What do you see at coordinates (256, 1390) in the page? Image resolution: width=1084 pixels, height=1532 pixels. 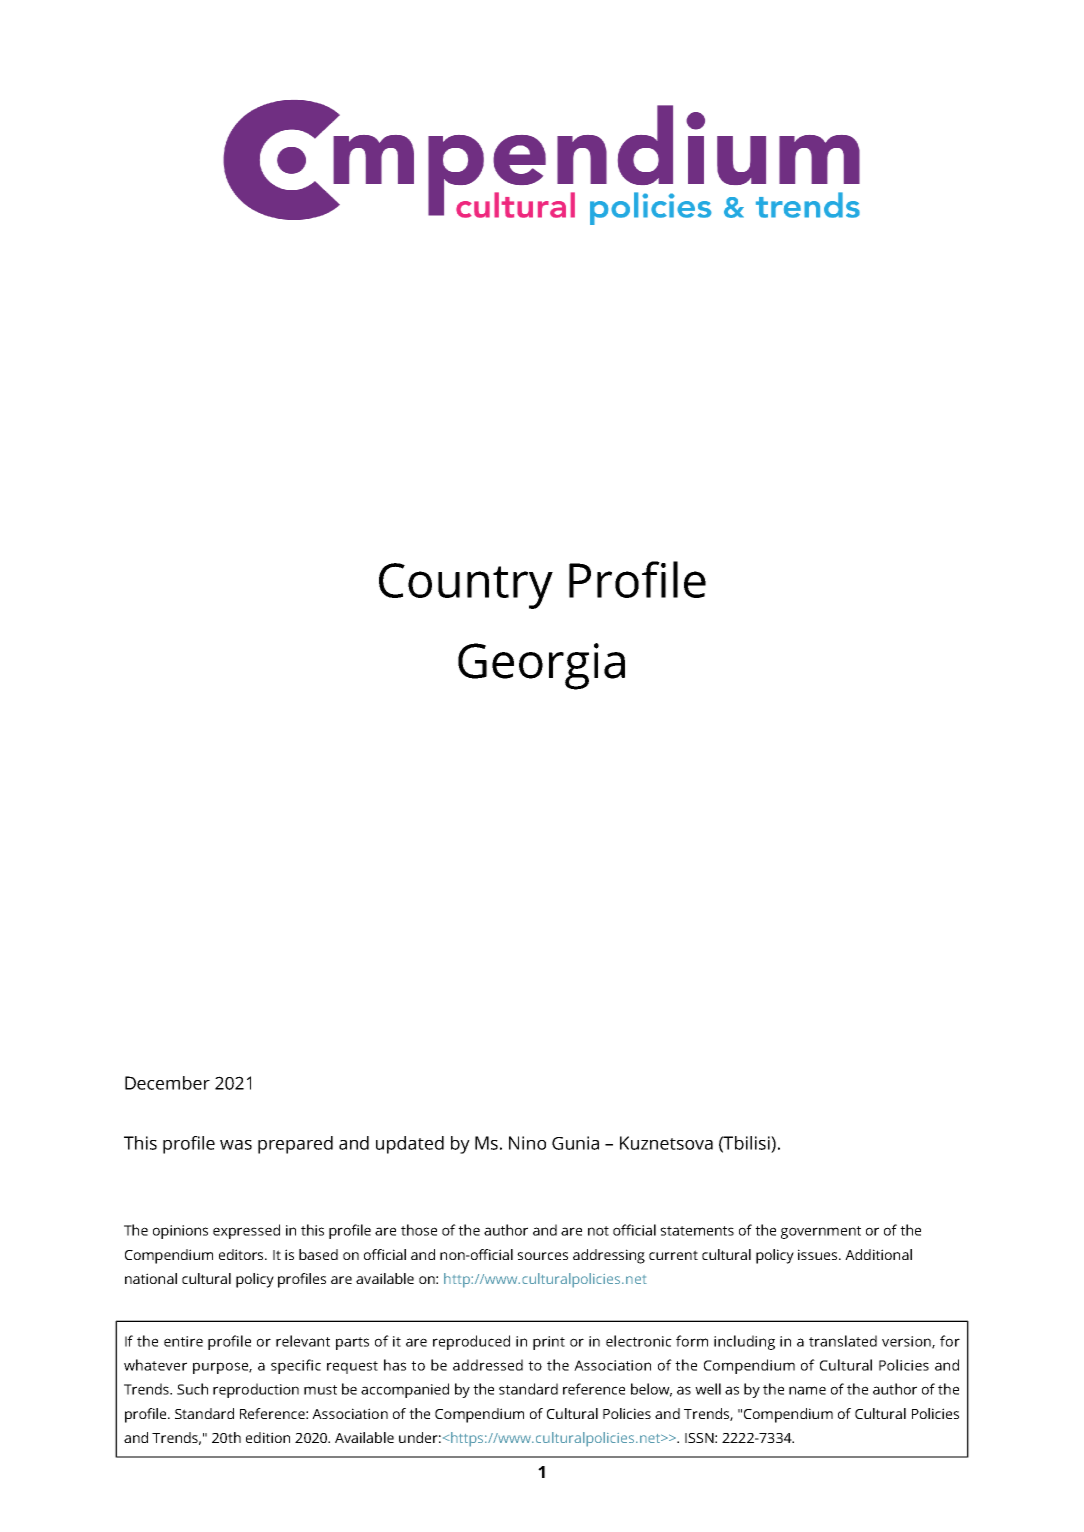 I see `reproduction` at bounding box center [256, 1390].
